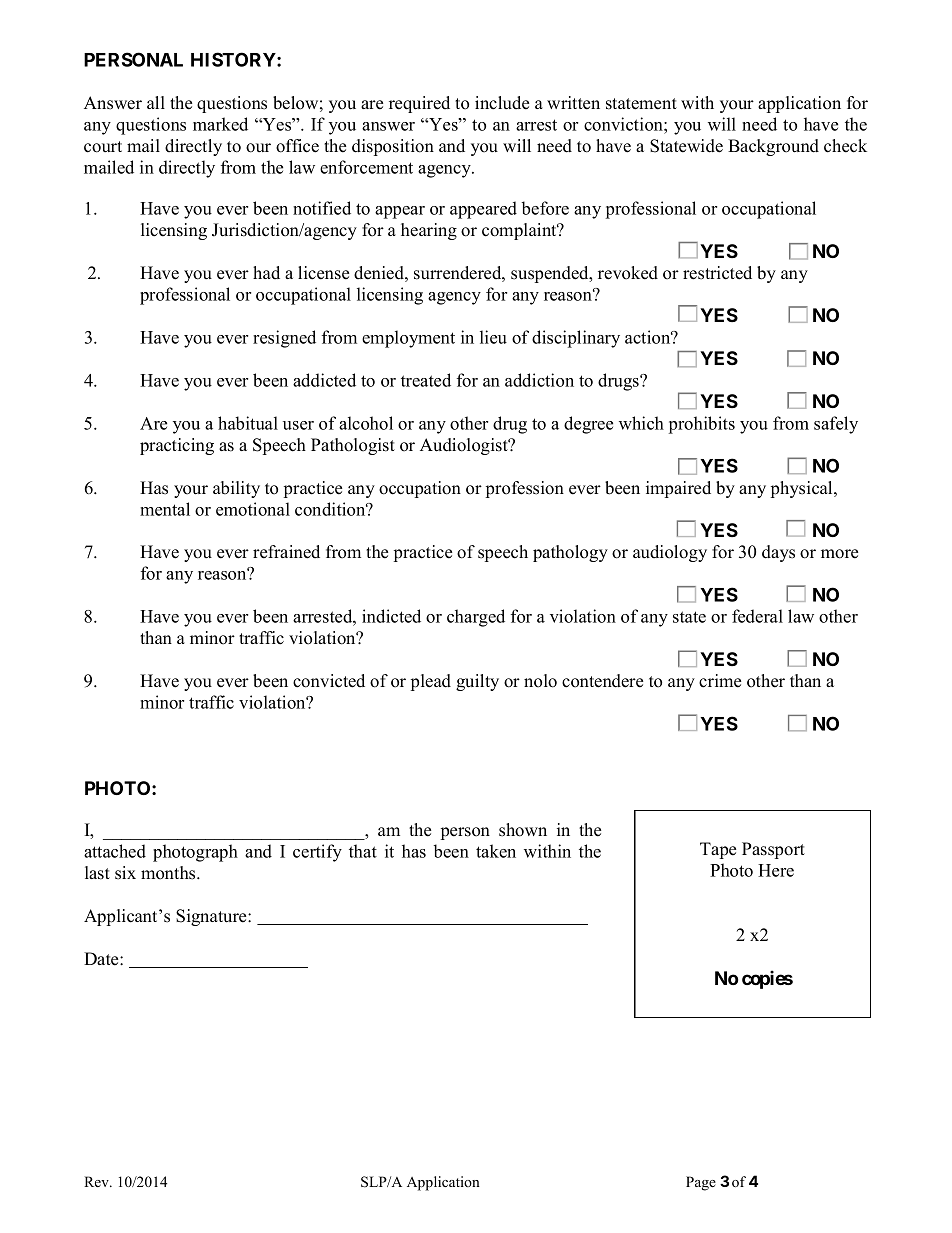 Image resolution: width=952 pixels, height=1233 pixels. Describe the element at coordinates (353, 446) in the screenshot. I see `Pathologist` at that location.
